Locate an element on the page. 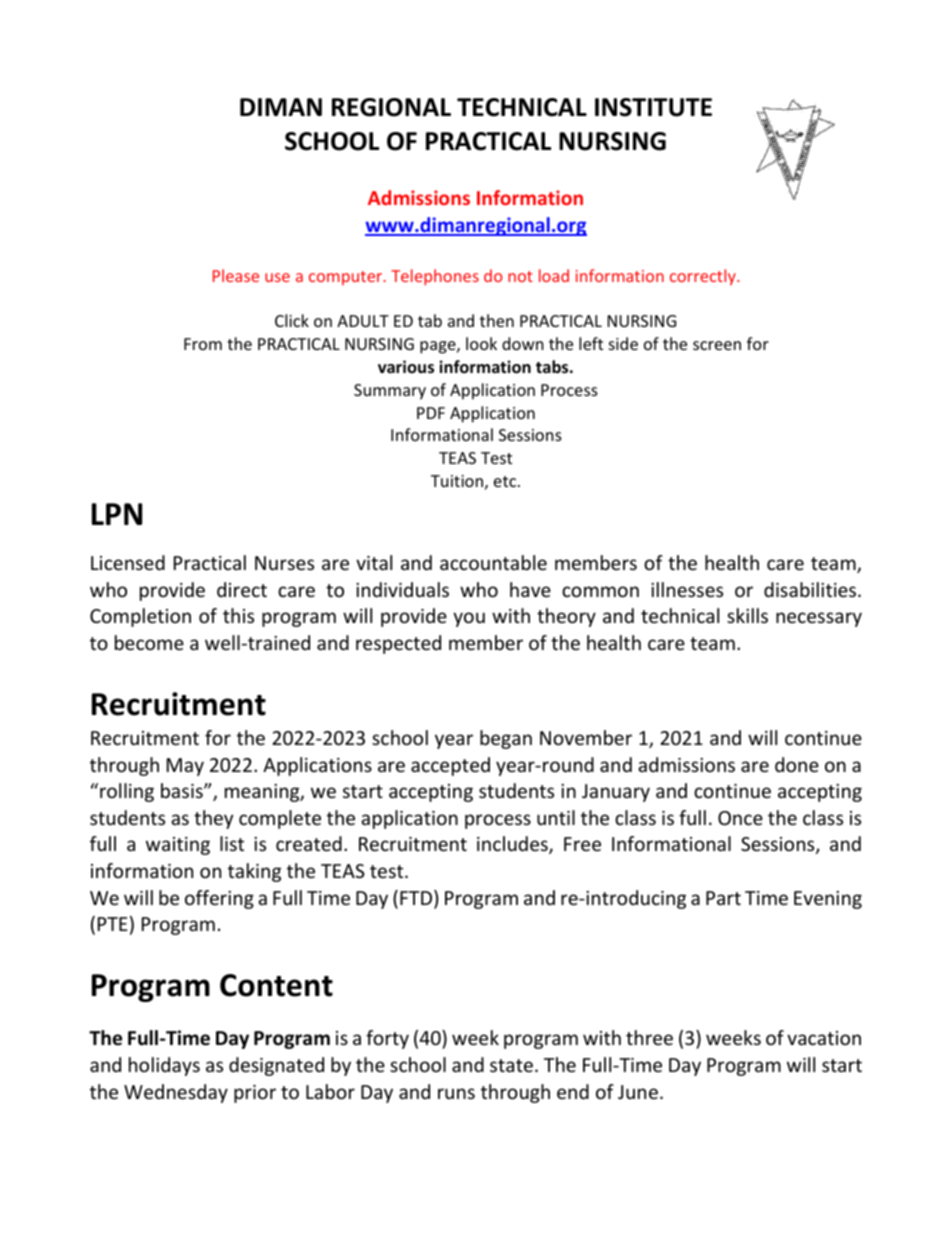 The height and width of the document is (1233, 952). you is located at coordinates (469, 619).
